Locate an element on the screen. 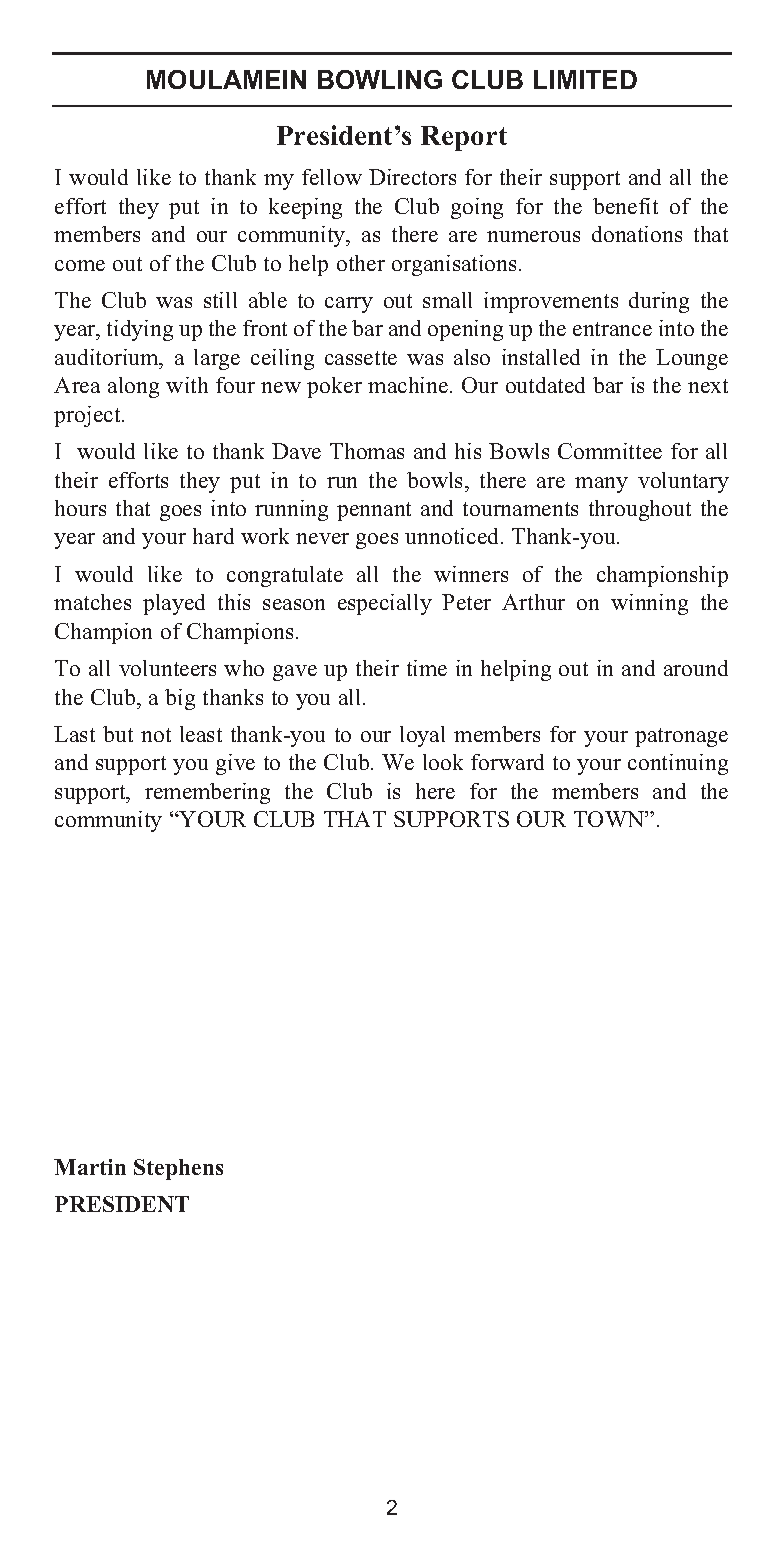 This screenshot has width=784, height=1568. played is located at coordinates (174, 604).
